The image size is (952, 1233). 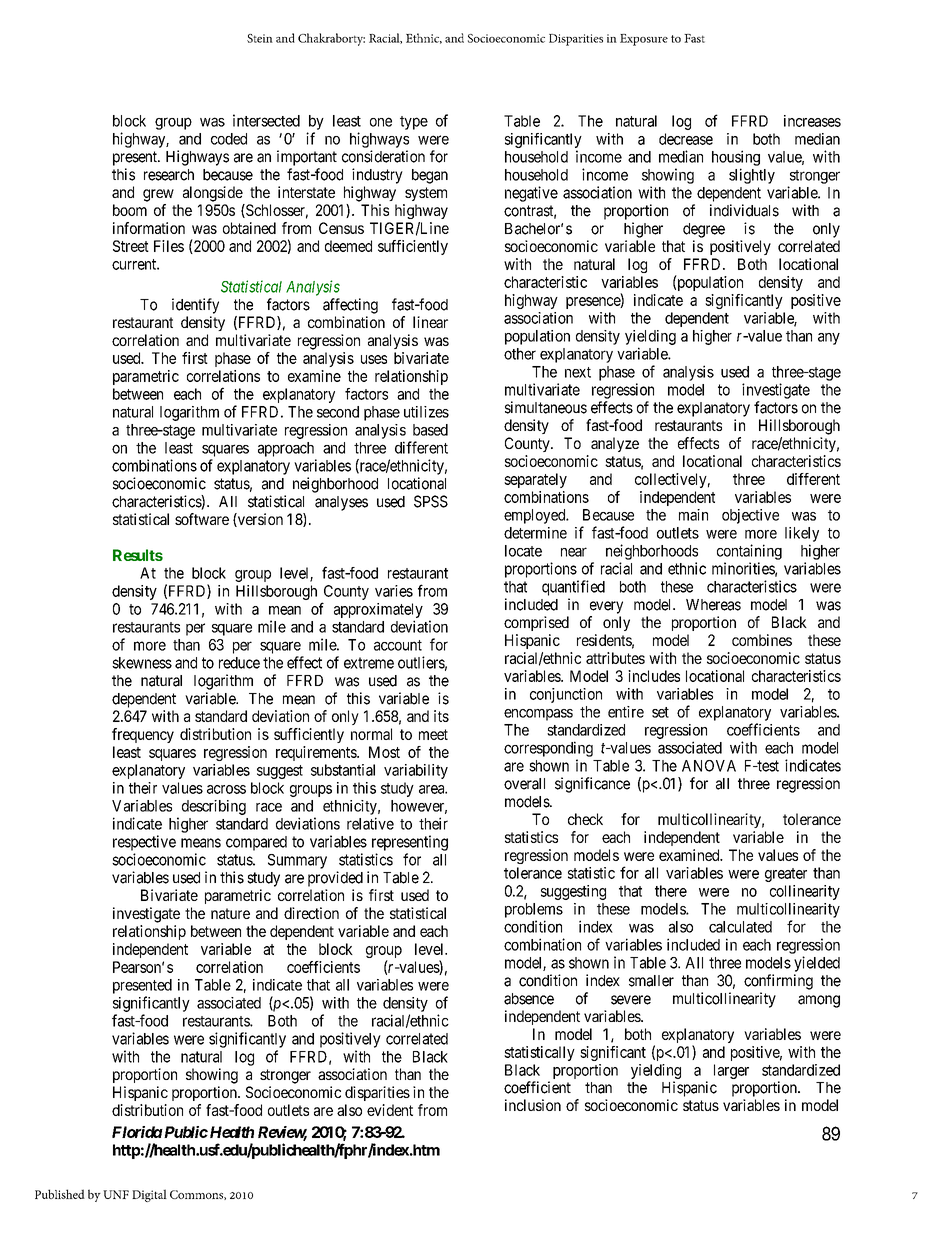 What do you see at coordinates (149, 1195) in the screenshot?
I see `Digital` at bounding box center [149, 1195].
